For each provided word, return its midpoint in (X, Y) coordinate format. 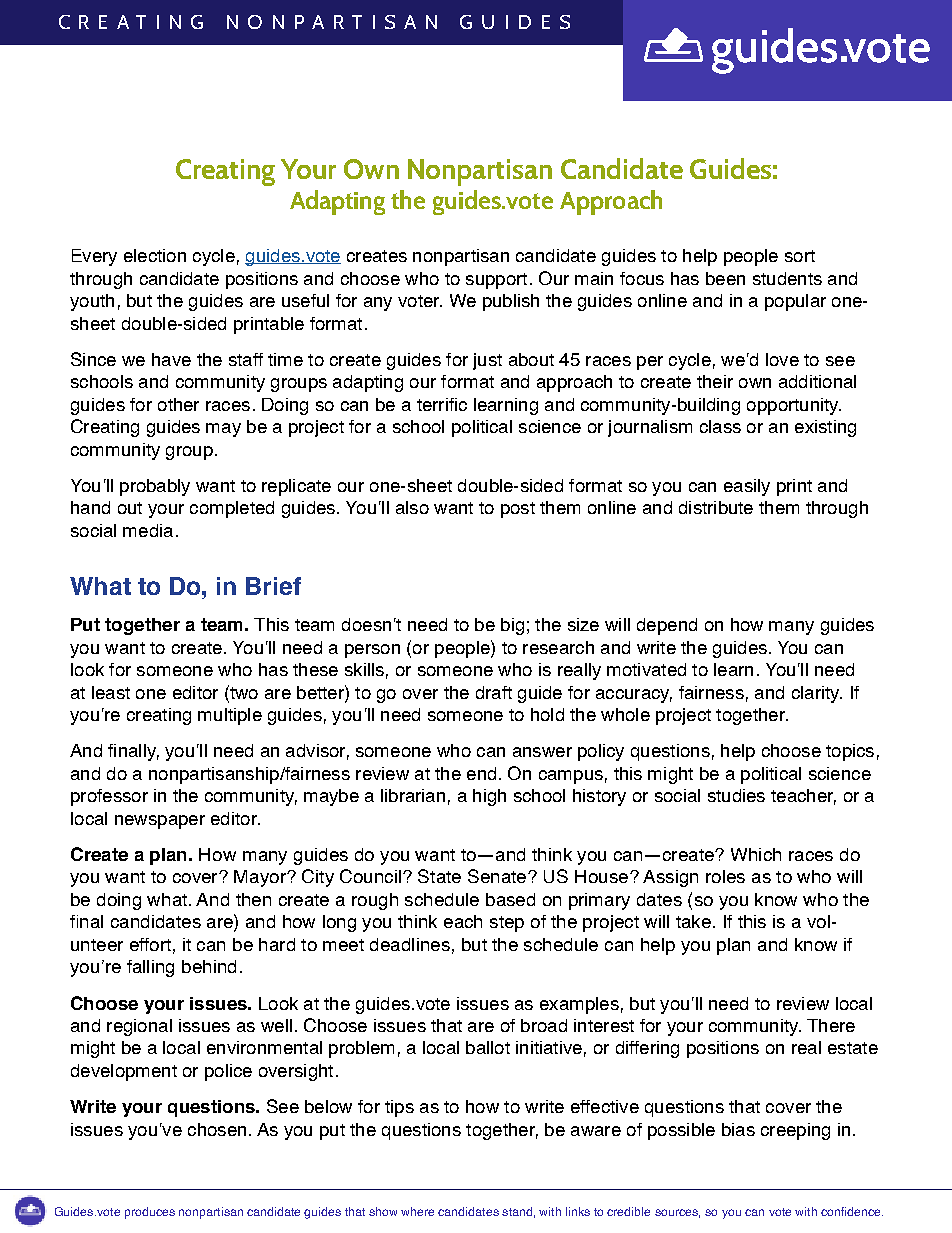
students (787, 278)
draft (494, 692)
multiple (230, 716)
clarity (817, 694)
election (155, 255)
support (496, 281)
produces (150, 1213)
